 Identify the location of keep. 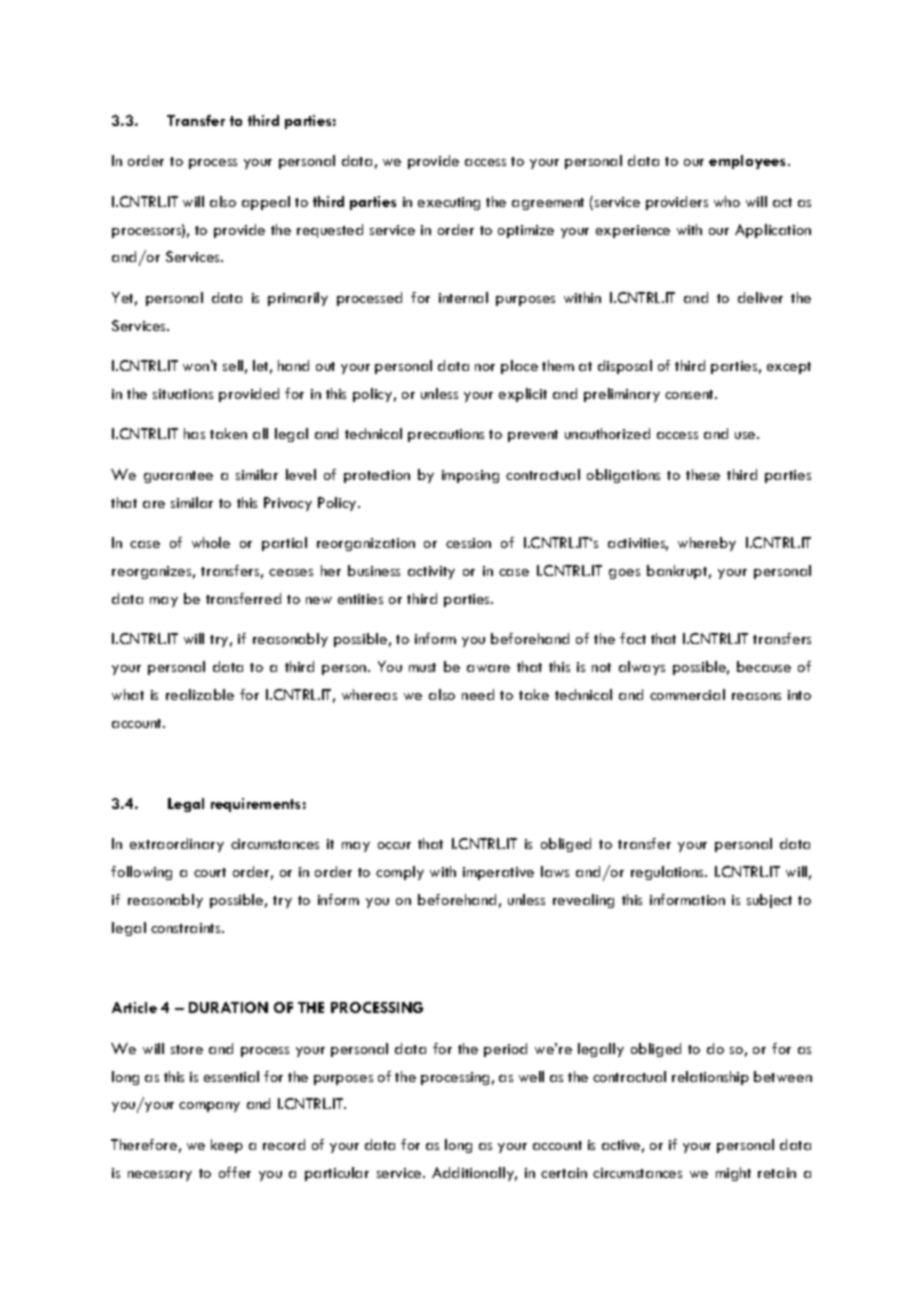
(227, 1146).
